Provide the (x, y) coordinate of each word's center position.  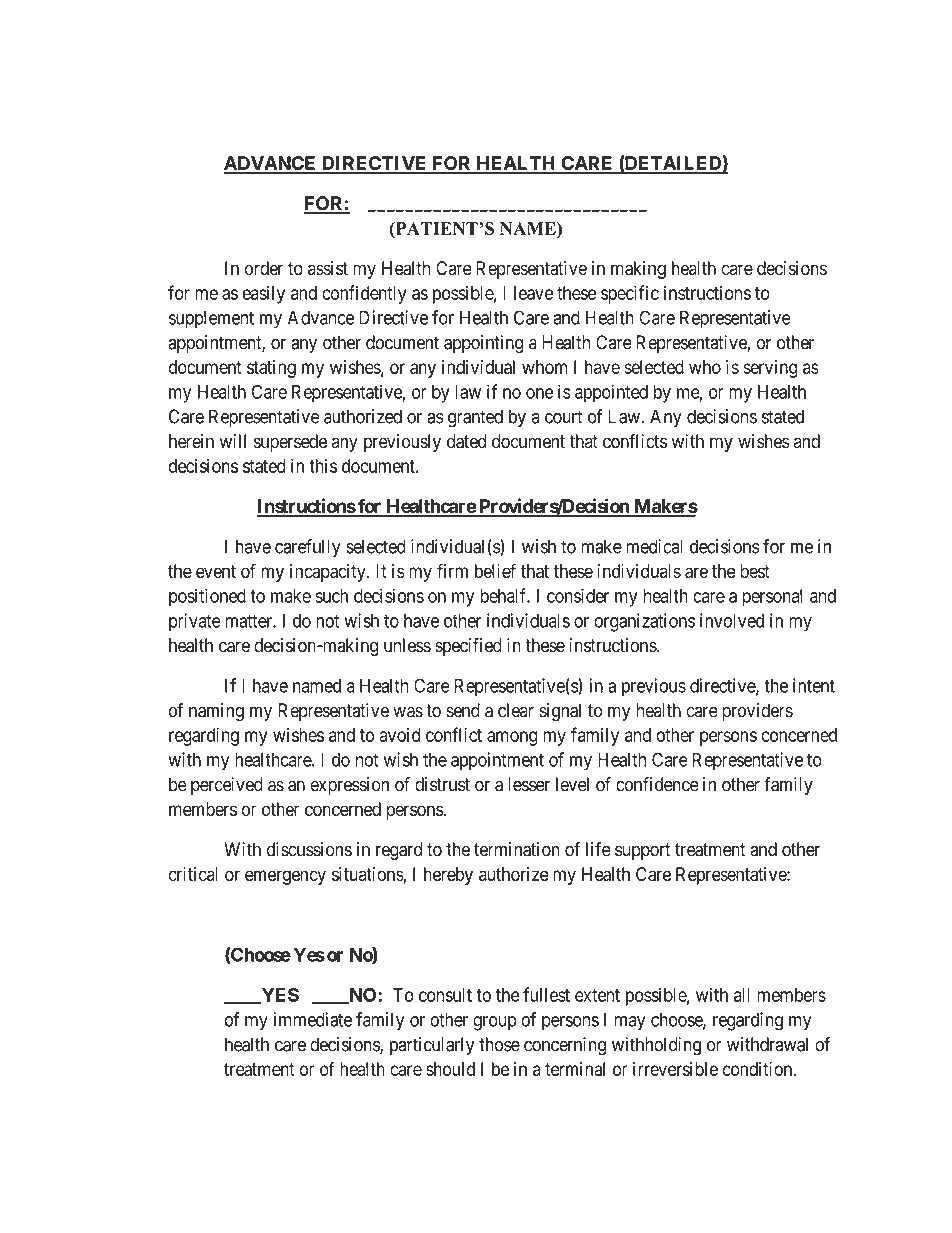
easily (263, 294)
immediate (312, 1019)
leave (533, 293)
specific (630, 294)
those (499, 1044)
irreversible (675, 1069)
